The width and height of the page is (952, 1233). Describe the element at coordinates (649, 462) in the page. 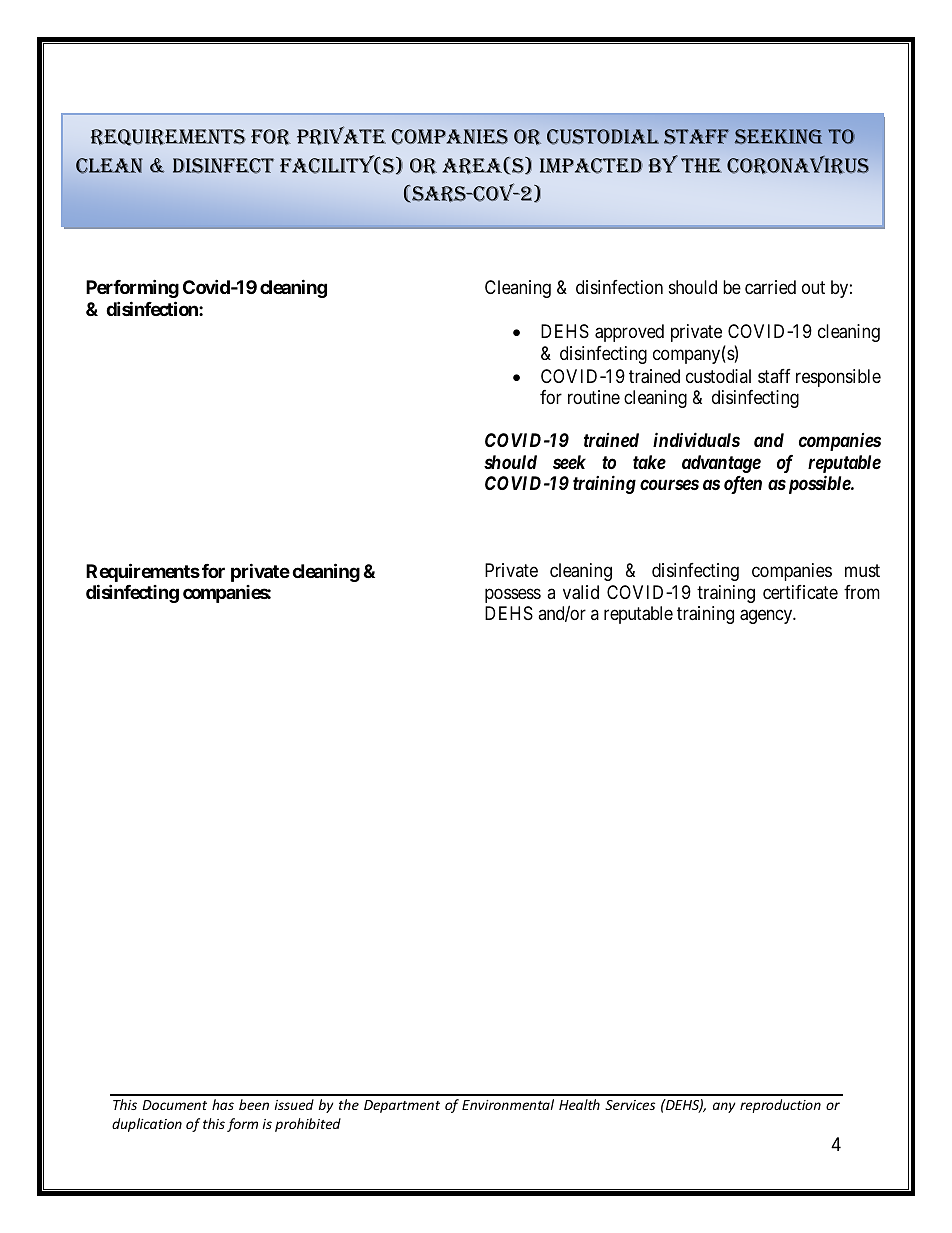

I see `take` at that location.
